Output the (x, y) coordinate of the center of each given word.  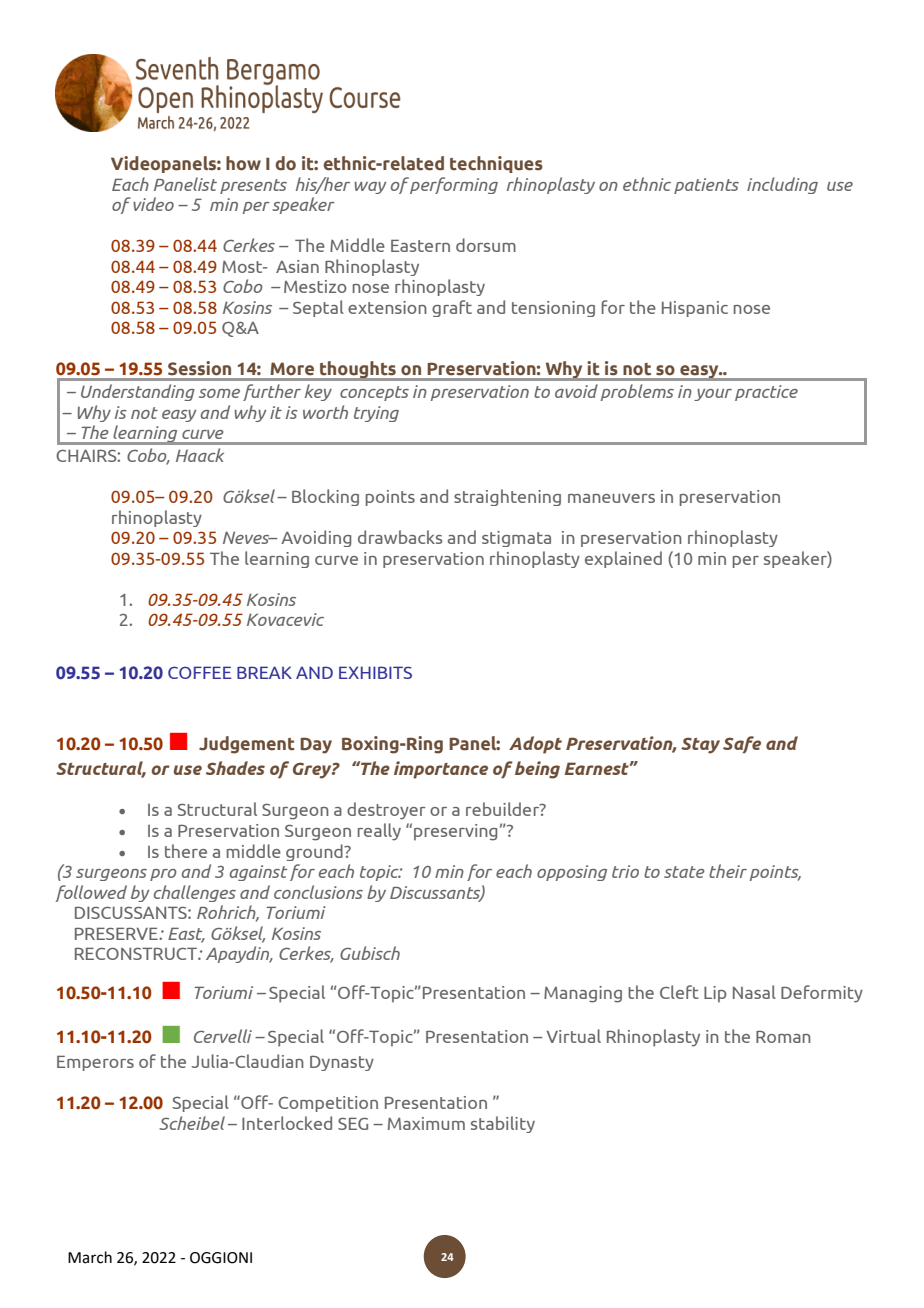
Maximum (426, 1123)
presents (253, 186)
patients (706, 186)
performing (453, 185)
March (90, 1257)
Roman (783, 1036)
